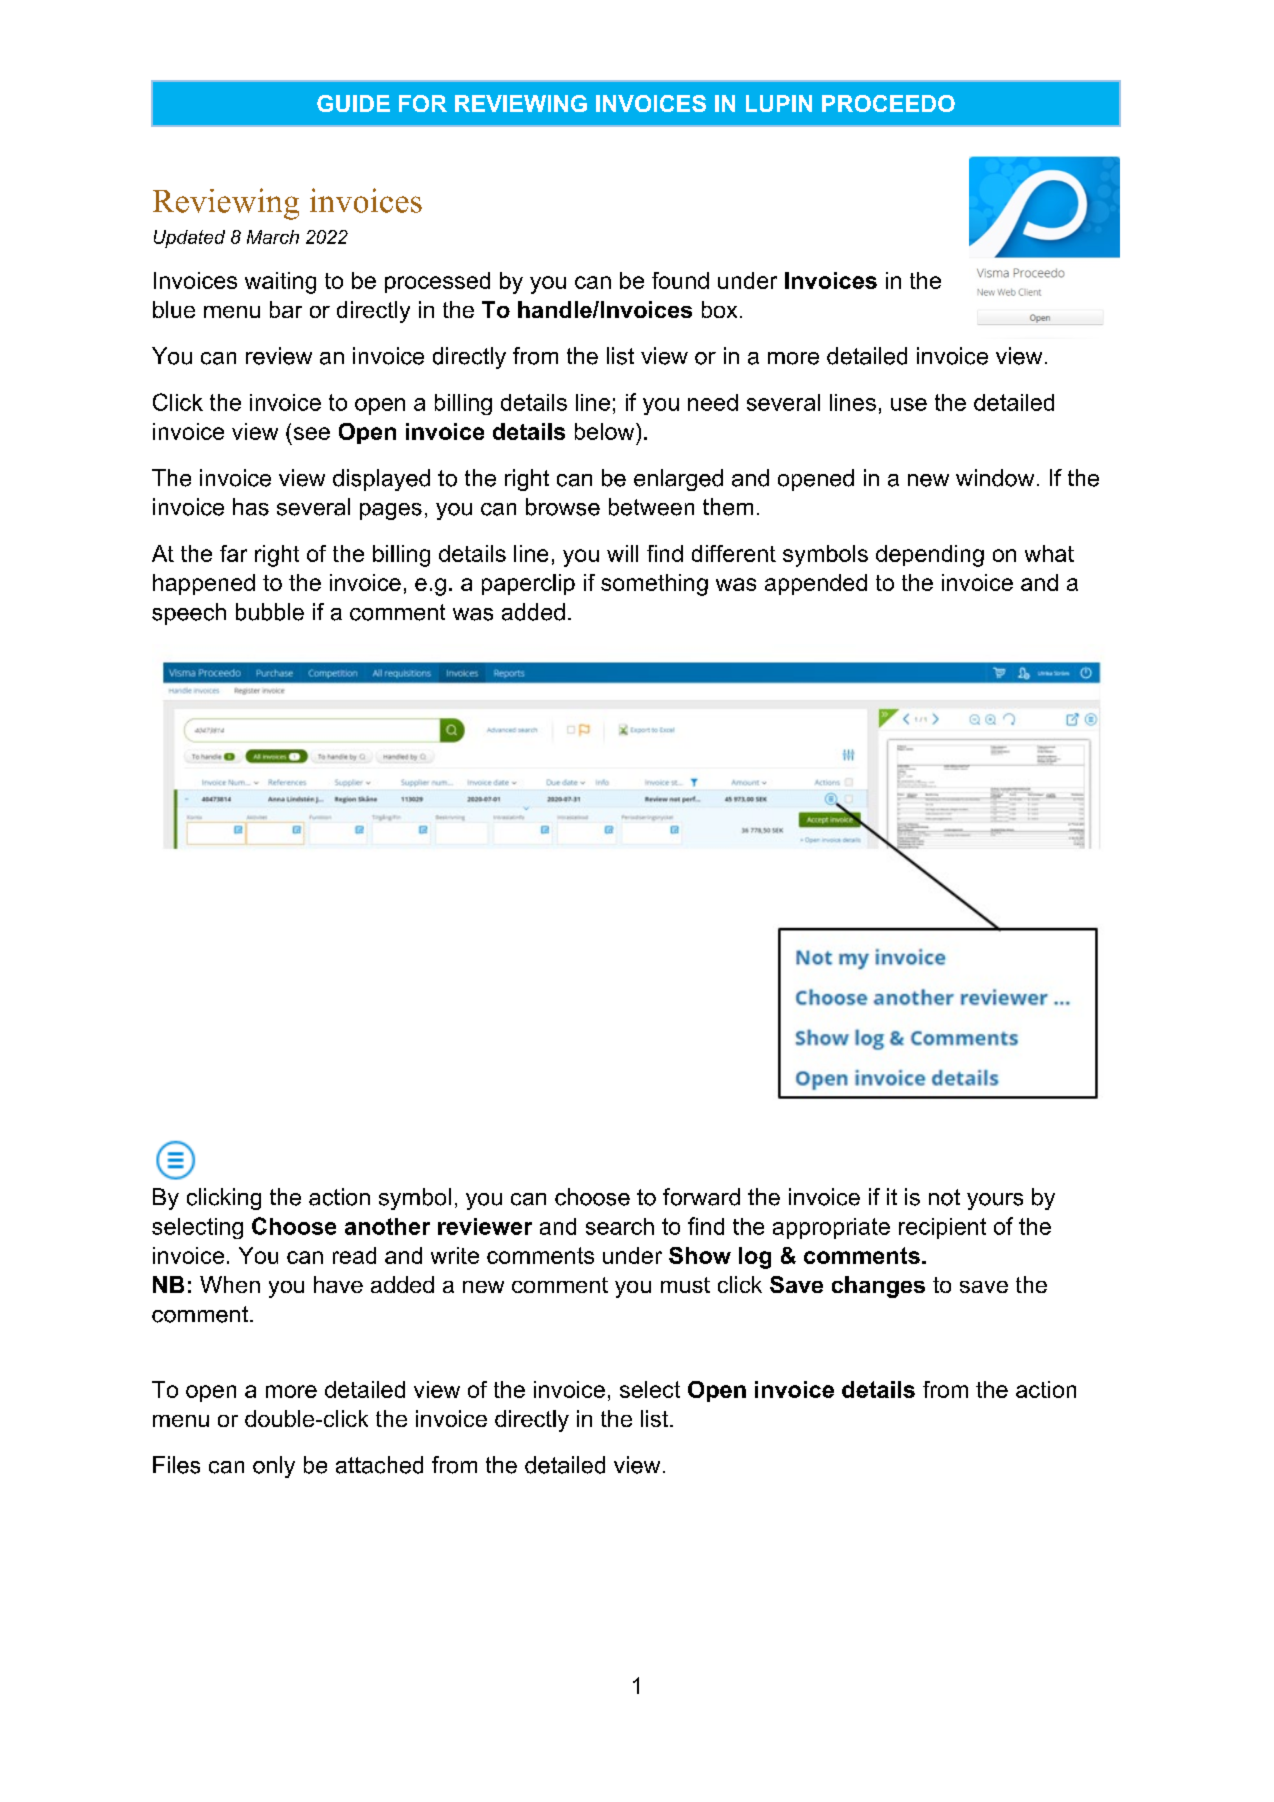  Describe the element at coordinates (270, 612) in the image. I see `bubble` at that location.
